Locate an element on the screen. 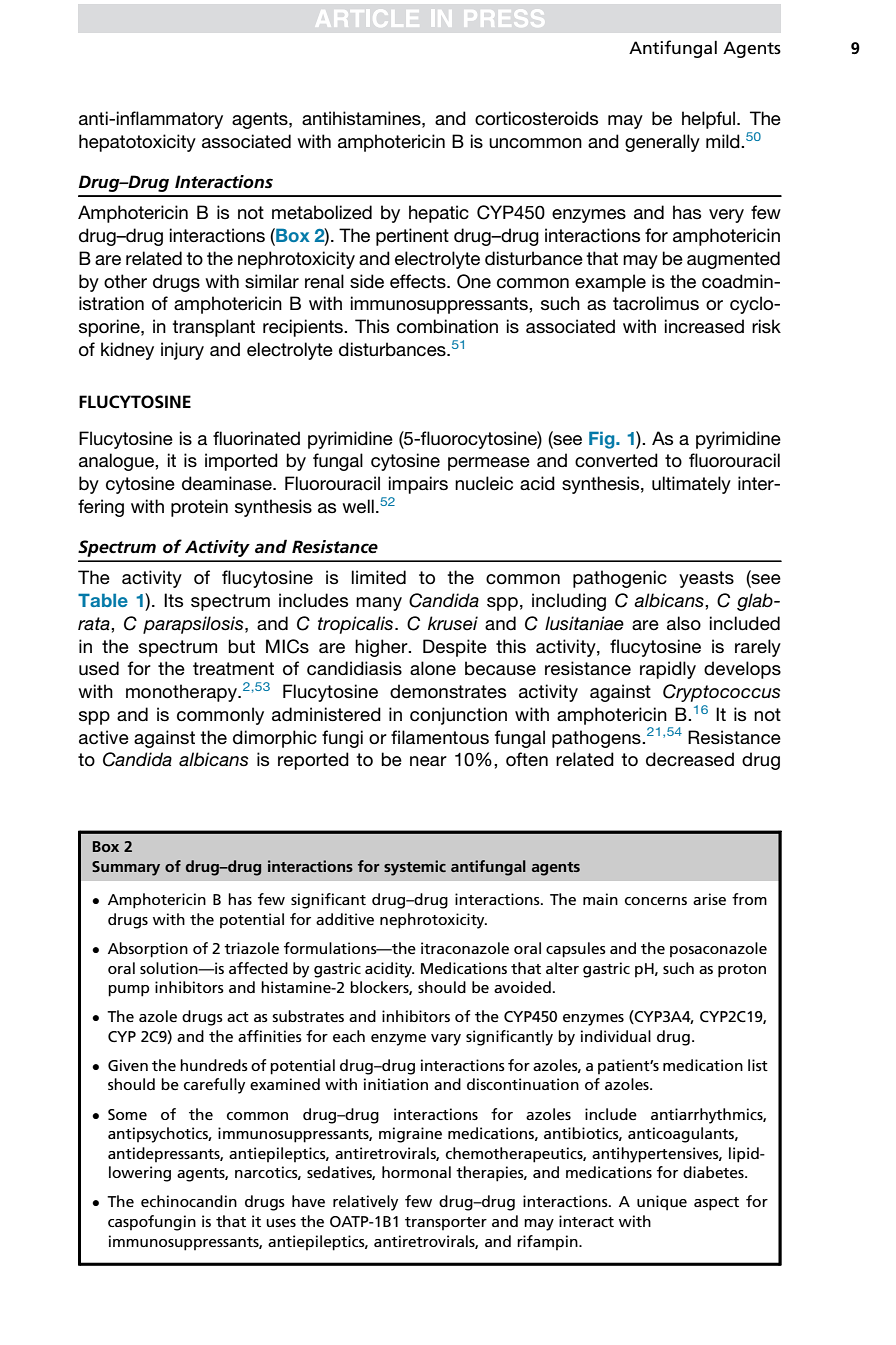  hepatotoxicity is located at coordinates (137, 143).
